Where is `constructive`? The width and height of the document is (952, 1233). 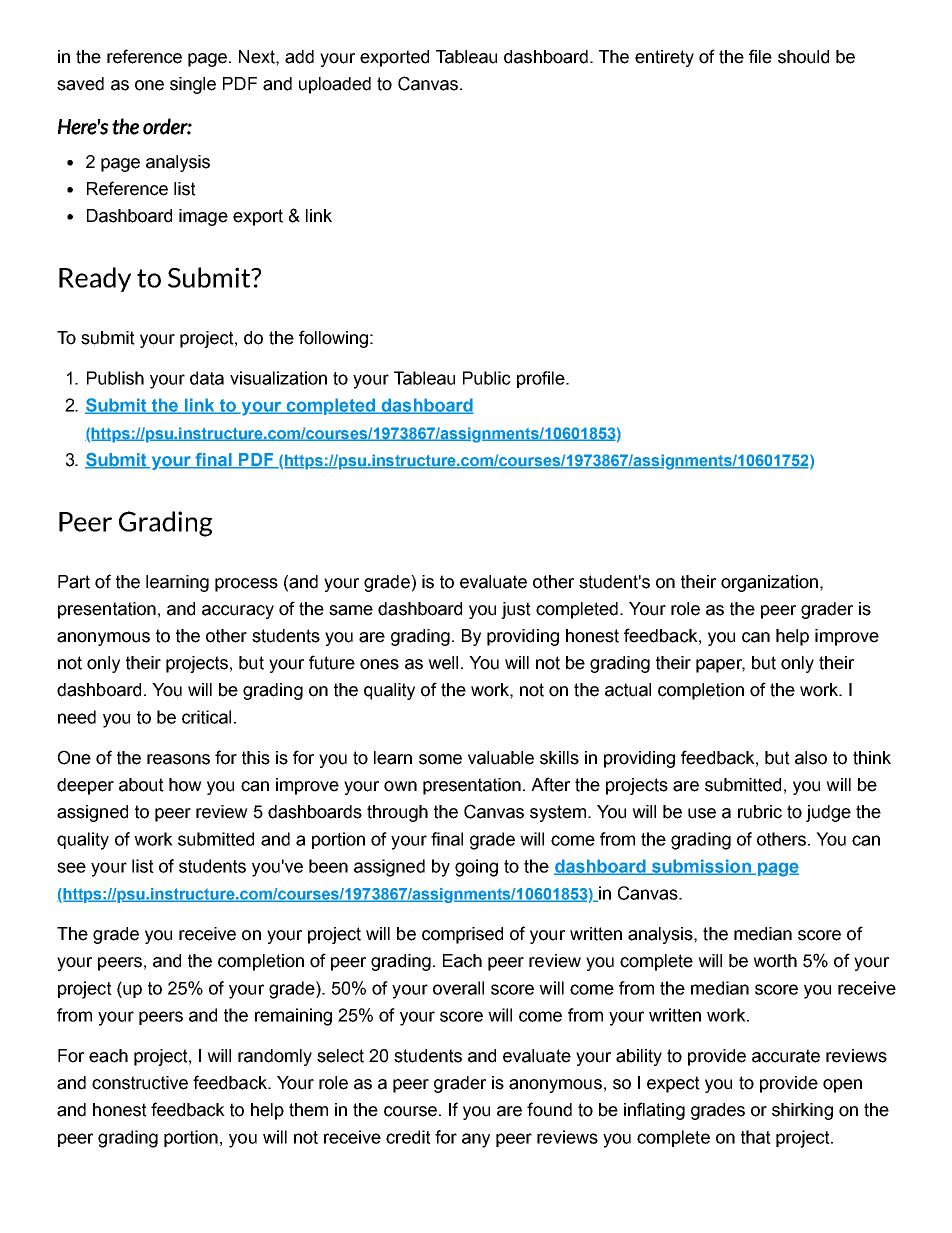
constructive is located at coordinates (140, 1083).
